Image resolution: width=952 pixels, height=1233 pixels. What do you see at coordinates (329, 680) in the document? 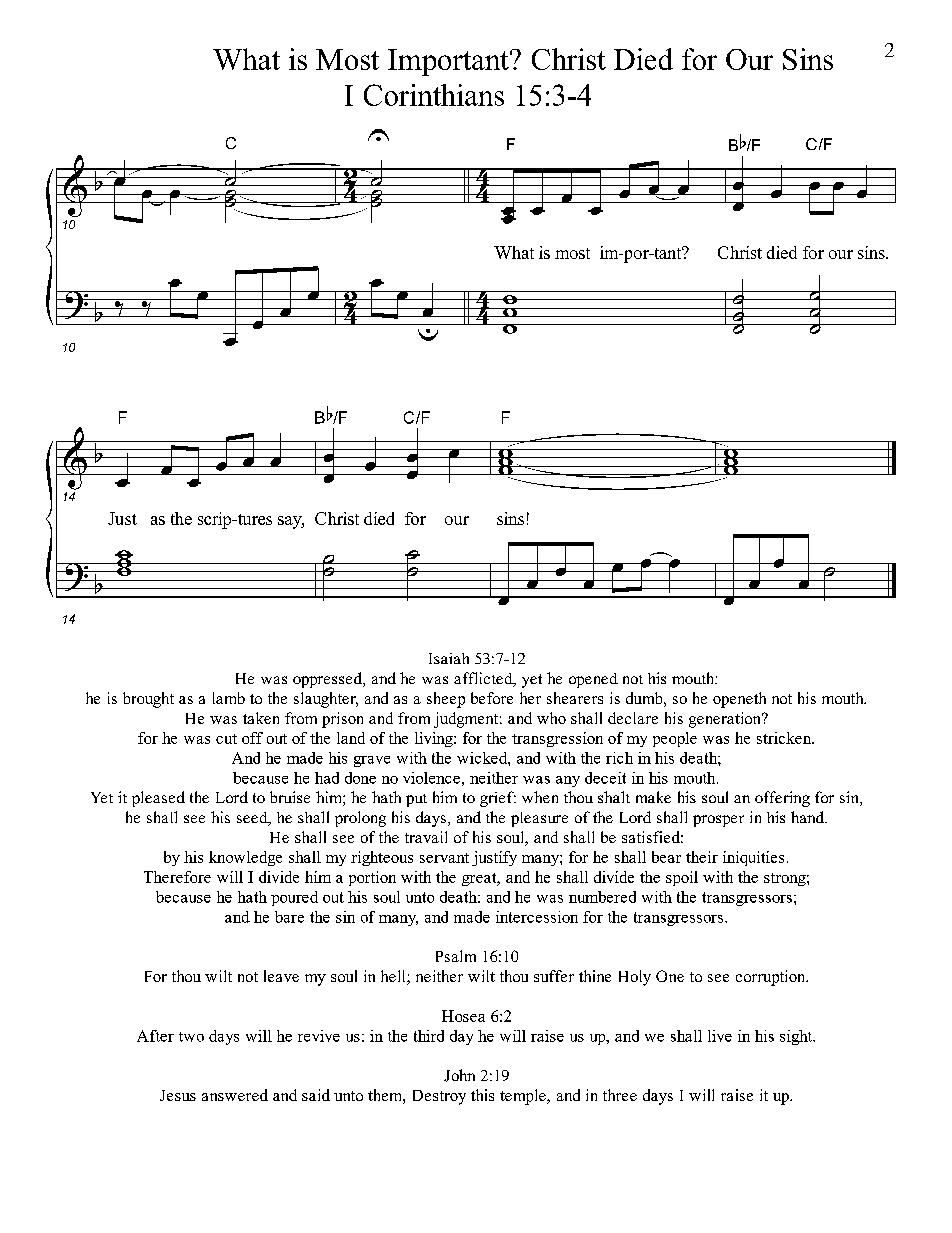
I see `oppressed` at bounding box center [329, 680].
